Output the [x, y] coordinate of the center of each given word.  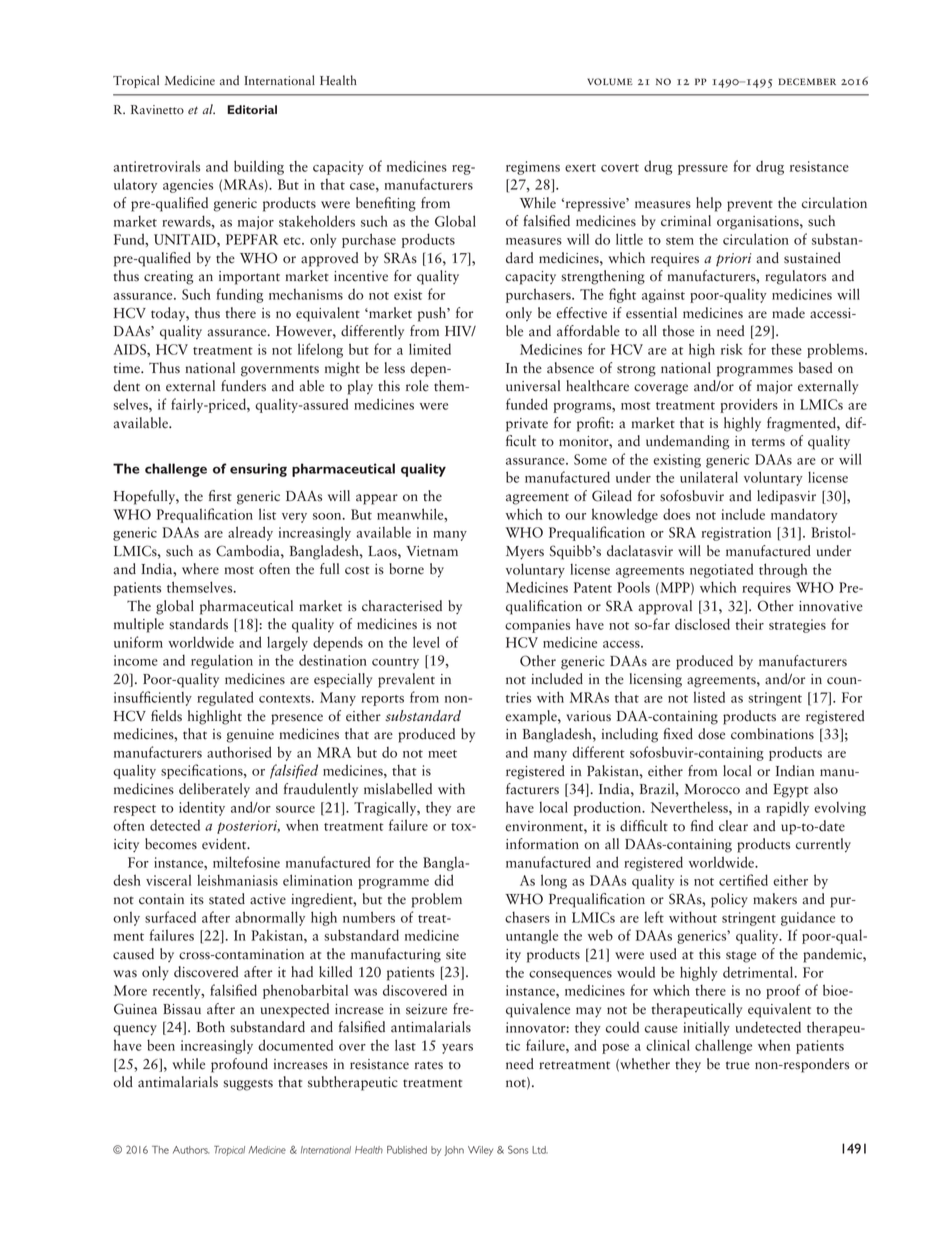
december [807, 81]
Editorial [252, 109]
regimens [533, 168]
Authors [191, 1150]
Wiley [480, 1151]
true [738, 1065]
